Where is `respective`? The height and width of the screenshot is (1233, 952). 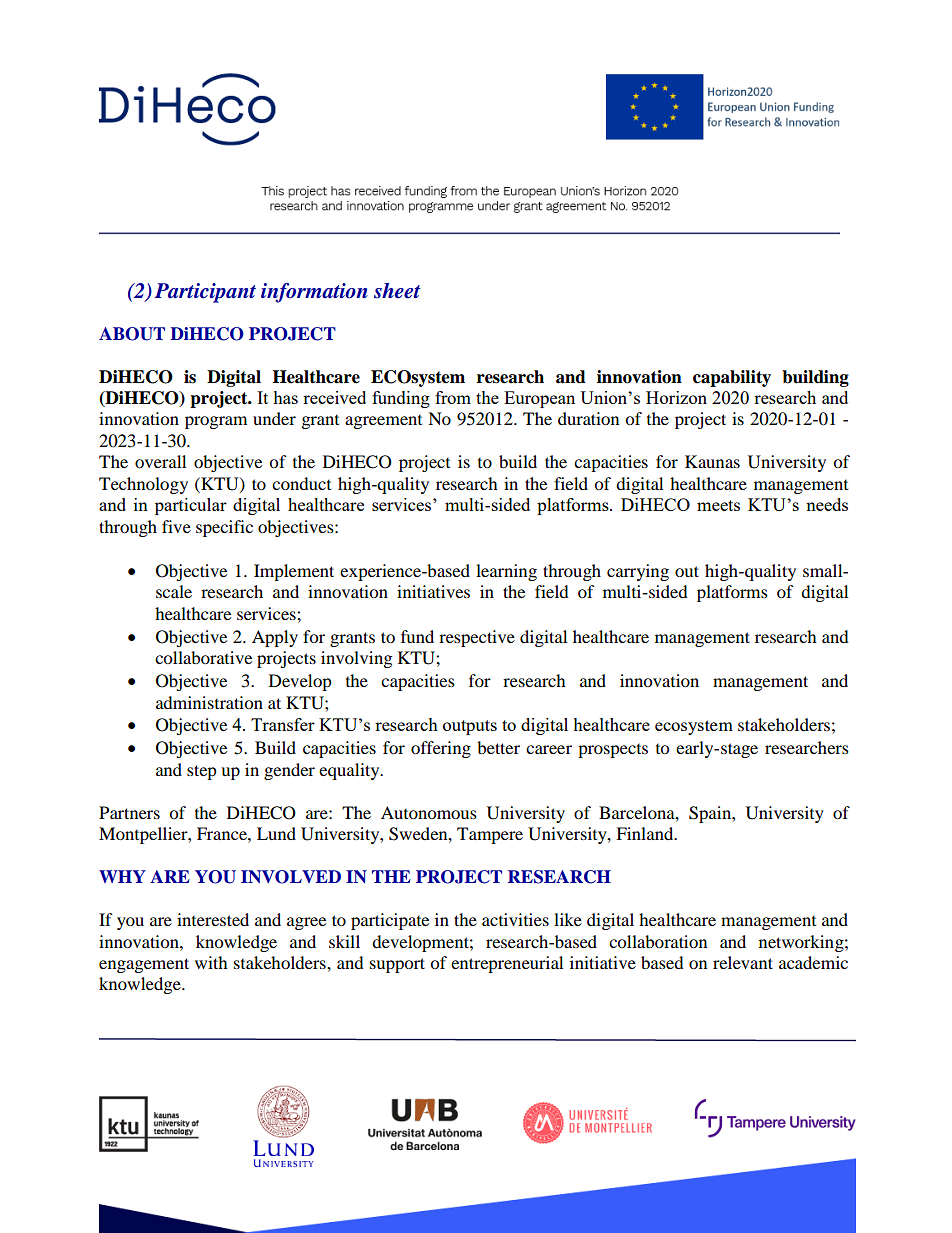 respective is located at coordinates (477, 638).
